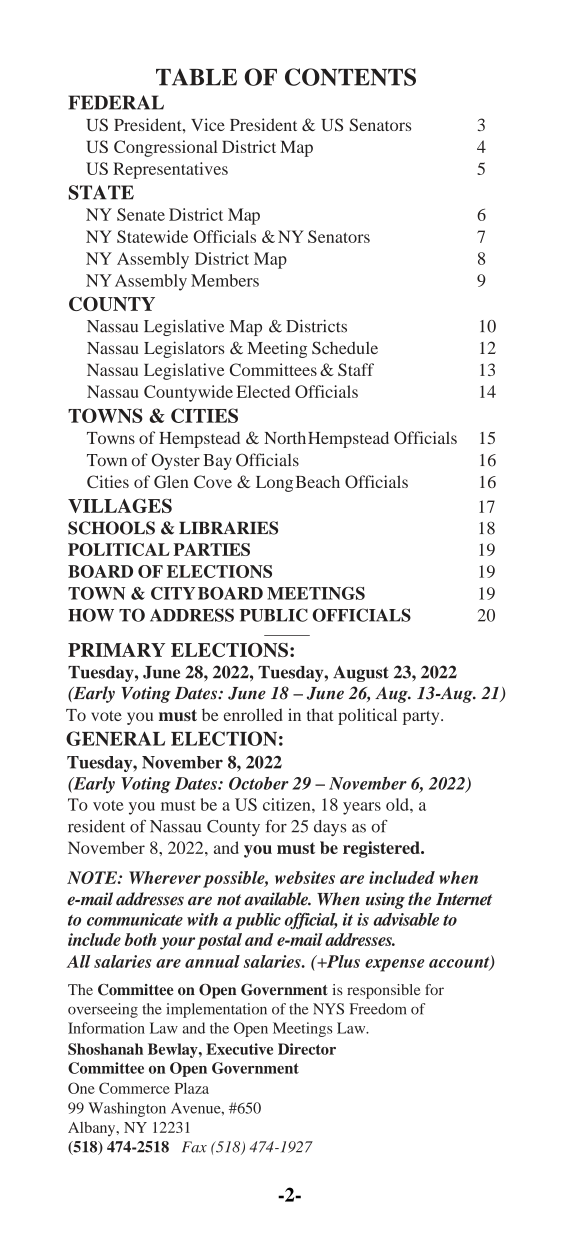  What do you see at coordinates (184, 349) in the screenshot?
I see `Legislators` at bounding box center [184, 349].
